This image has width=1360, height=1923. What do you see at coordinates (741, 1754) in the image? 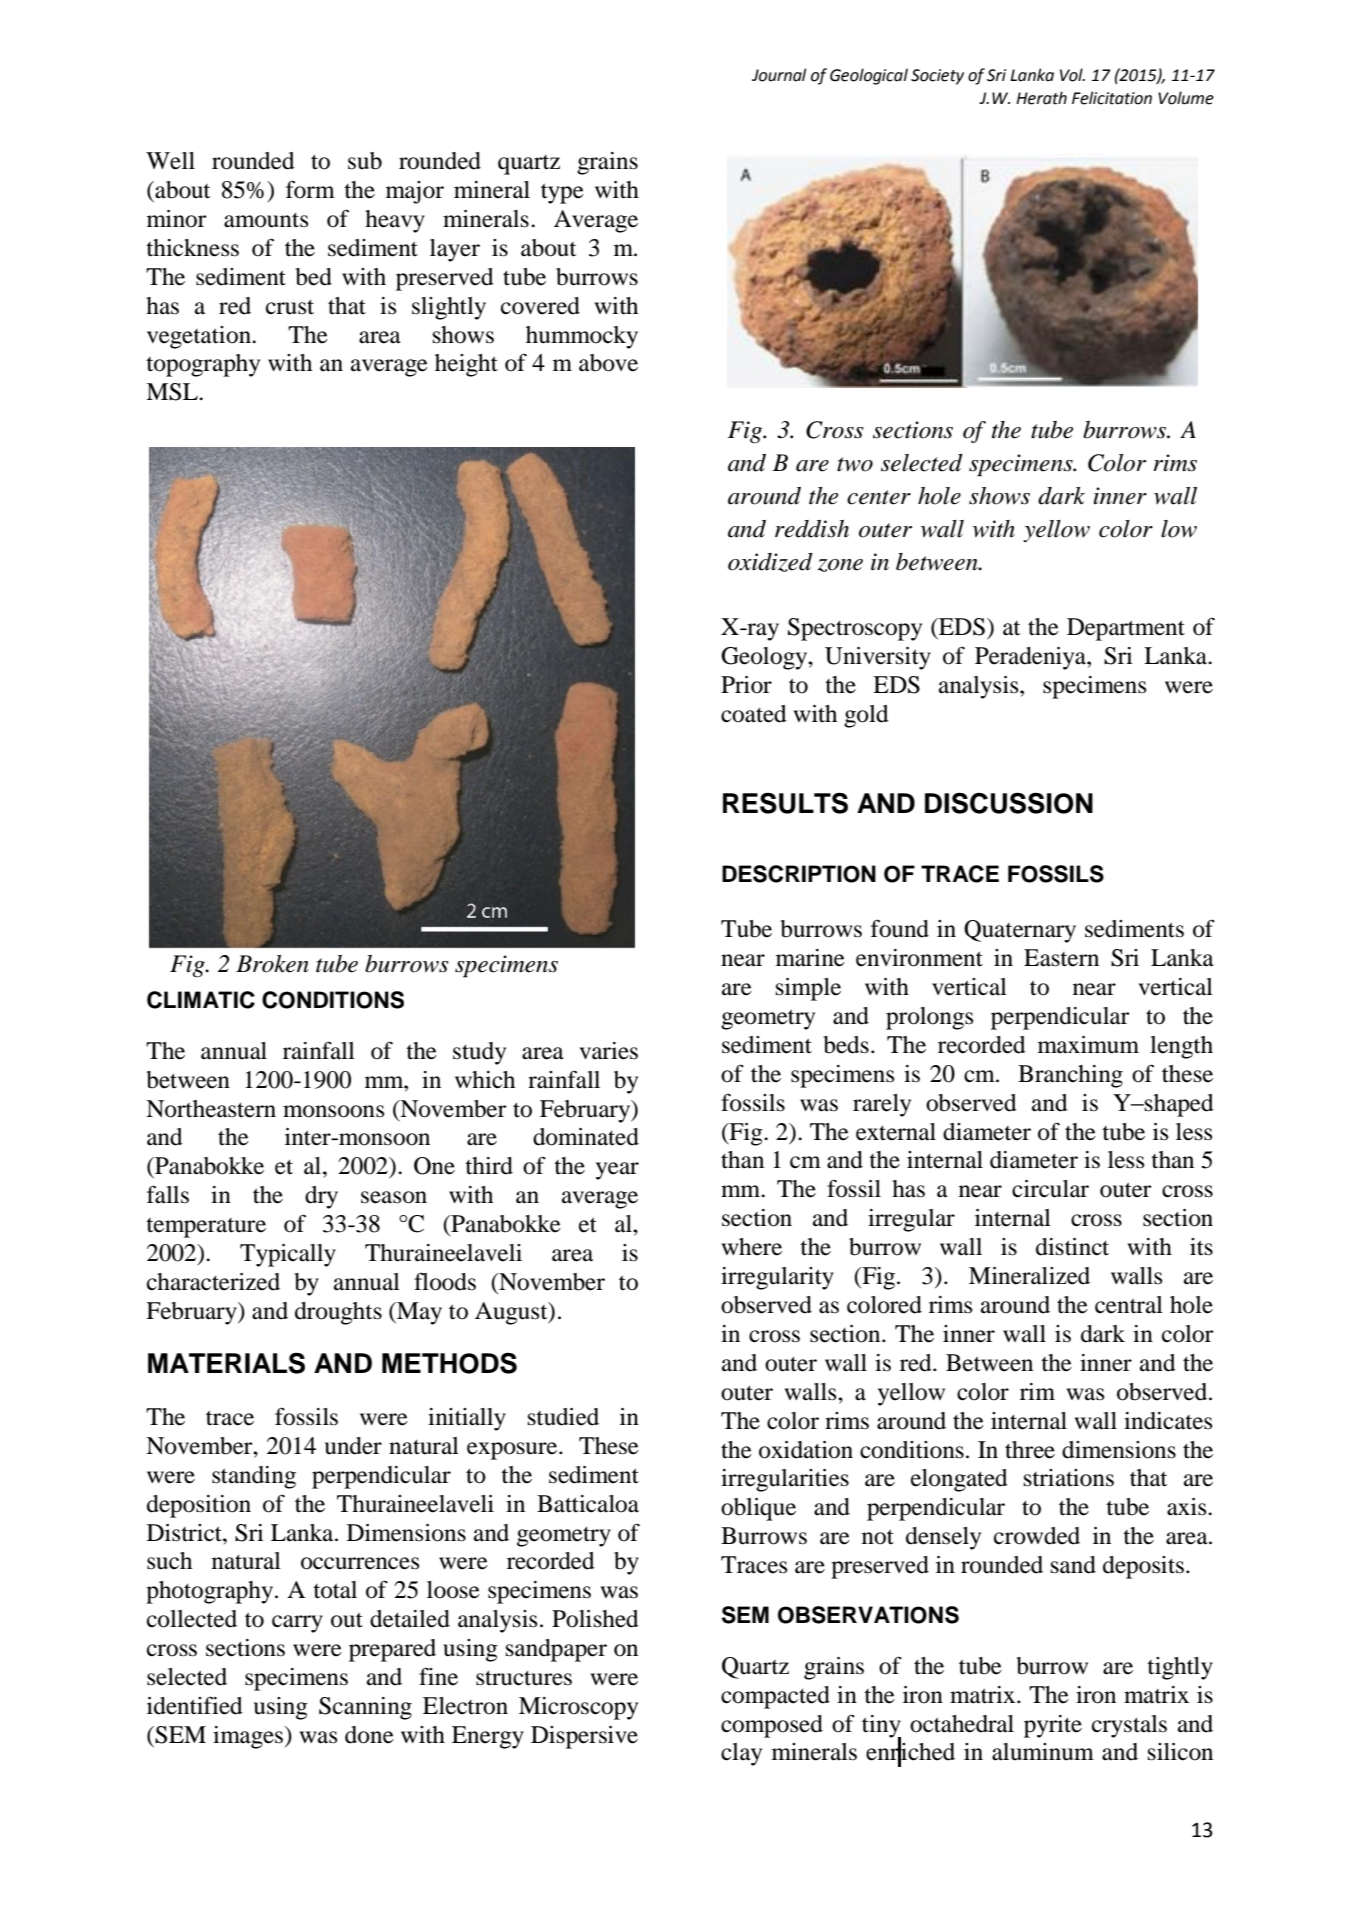
I see `clay` at bounding box center [741, 1754].
